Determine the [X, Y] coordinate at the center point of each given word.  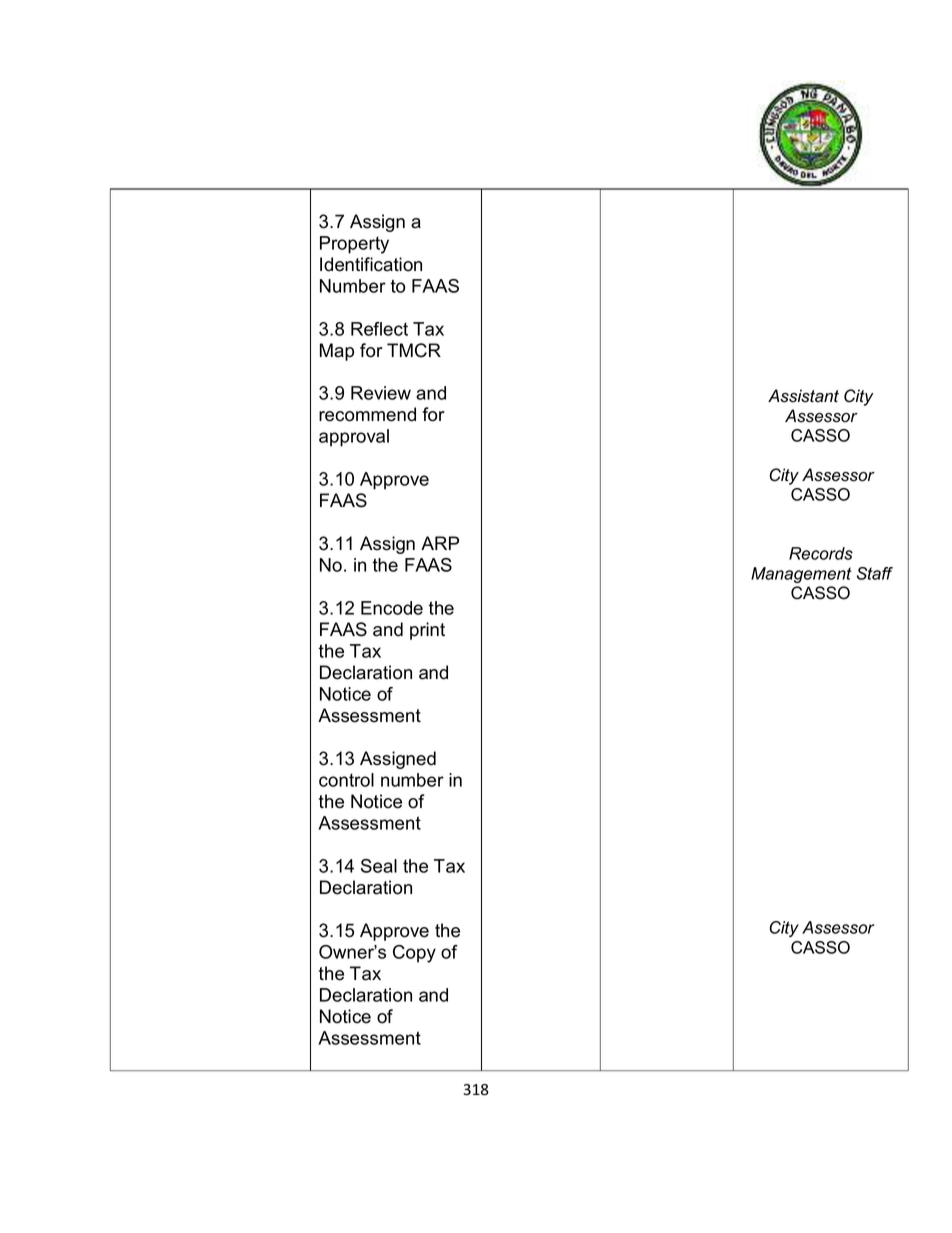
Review [381, 393]
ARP [440, 543]
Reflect [379, 329]
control [346, 780]
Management [801, 575]
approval [354, 438]
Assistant [803, 396]
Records [821, 553]
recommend [367, 414]
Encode [392, 608]
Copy [414, 954]
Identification [371, 264]
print [427, 631]
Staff [875, 573]
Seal [379, 866]
